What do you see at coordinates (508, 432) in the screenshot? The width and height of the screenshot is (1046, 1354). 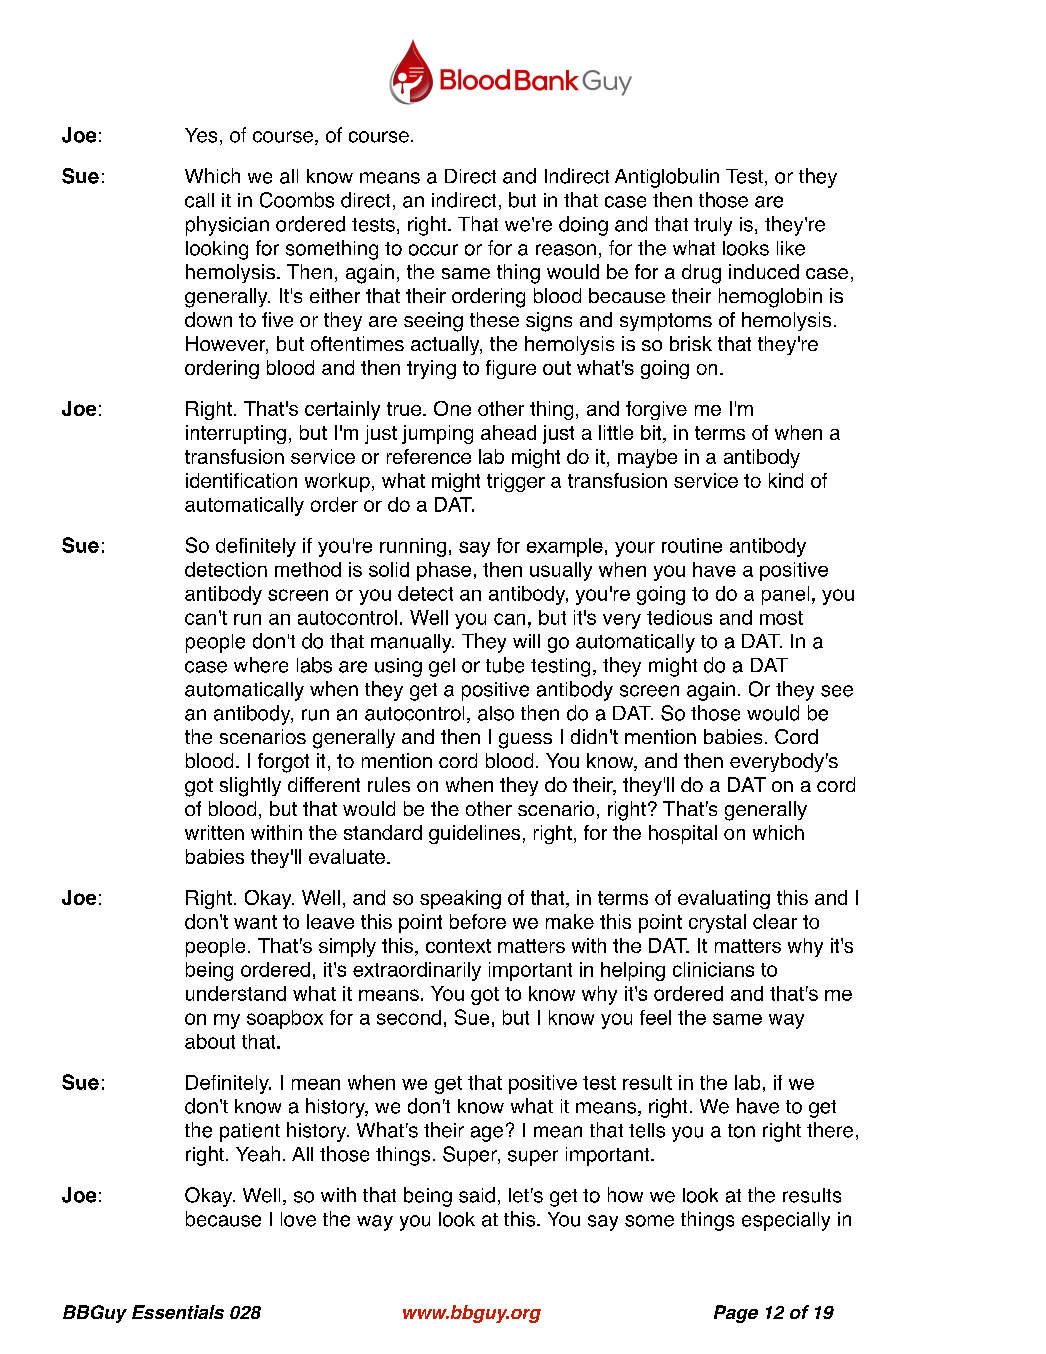 I see `ahead` at bounding box center [508, 432].
